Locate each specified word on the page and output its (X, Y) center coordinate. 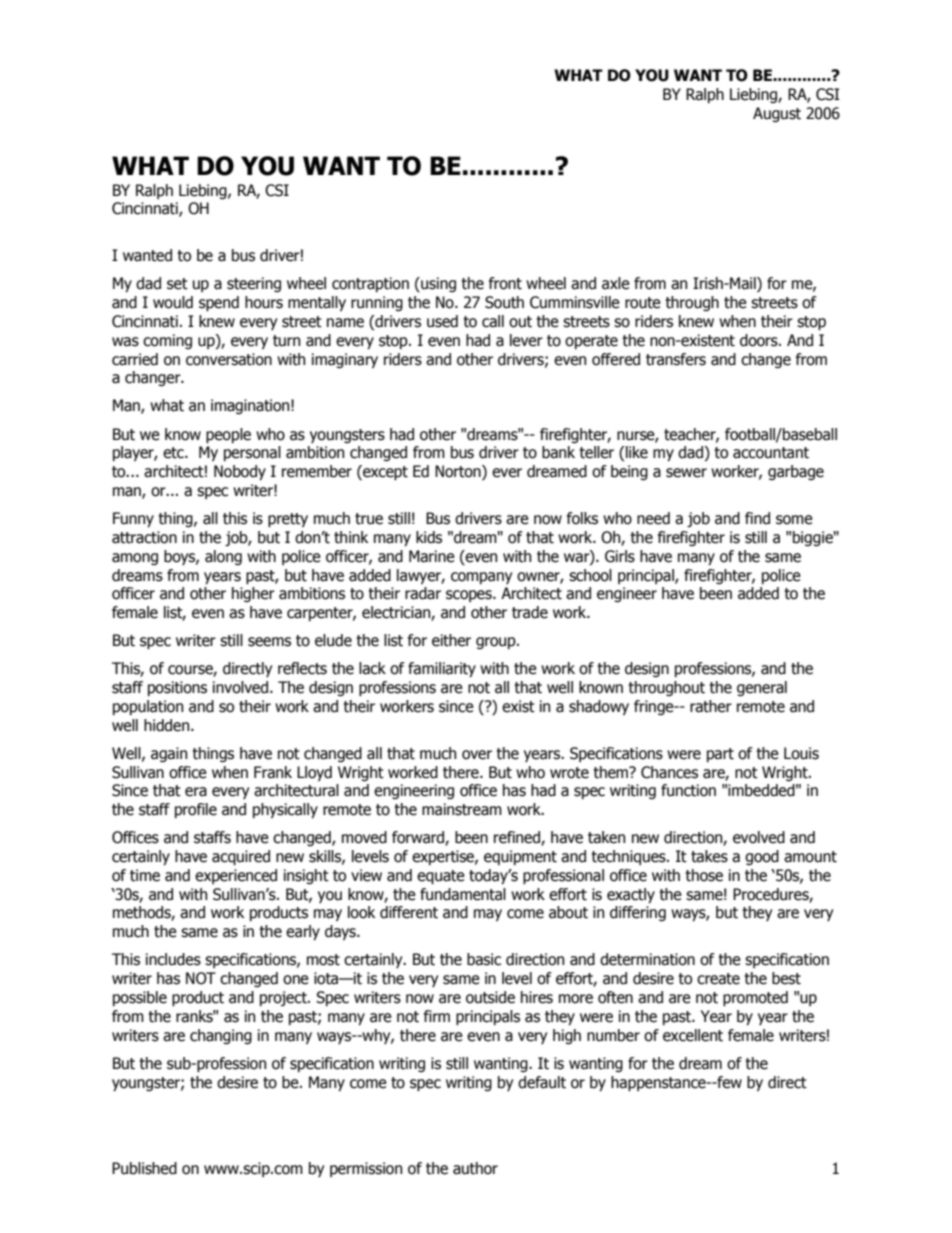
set (177, 284)
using (437, 284)
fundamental (463, 894)
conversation (229, 359)
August (777, 114)
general (762, 688)
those (704, 875)
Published (144, 1168)
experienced (236, 876)
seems (269, 642)
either (451, 640)
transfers (676, 359)
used (442, 321)
